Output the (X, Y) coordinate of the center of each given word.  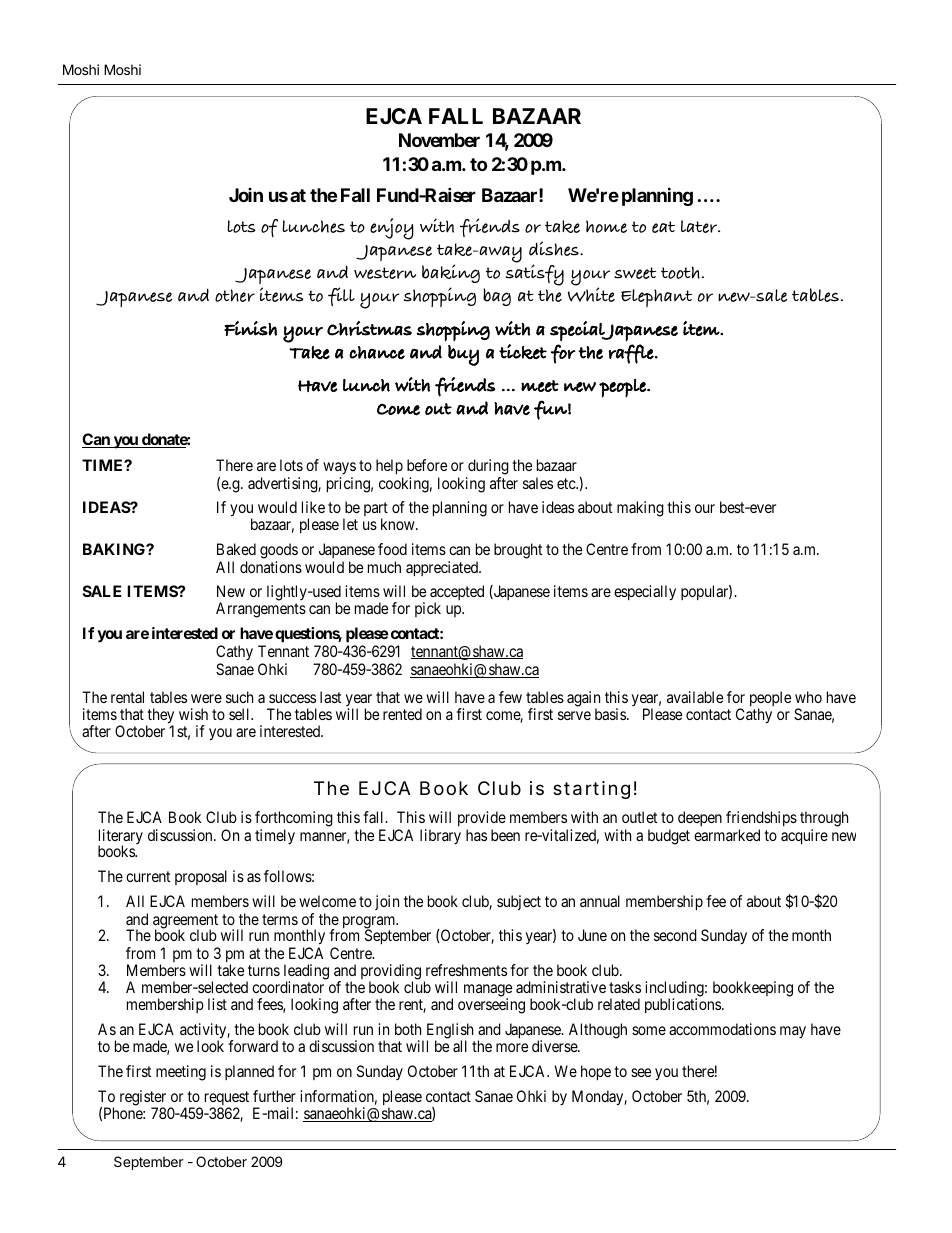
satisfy (535, 275)
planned (249, 1072)
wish (193, 714)
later (700, 226)
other (235, 295)
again (583, 700)
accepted (457, 594)
